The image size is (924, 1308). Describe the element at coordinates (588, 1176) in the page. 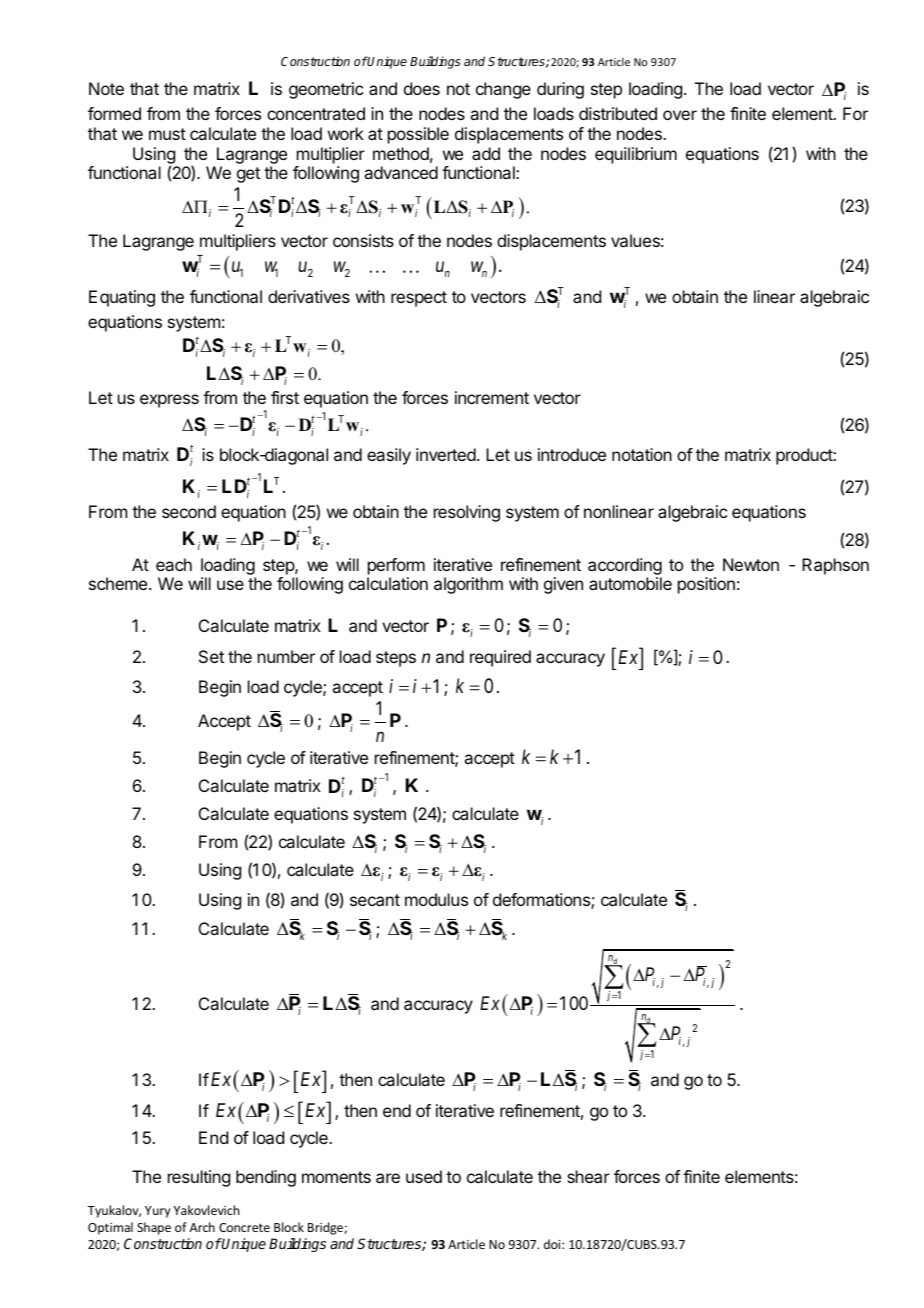

I see `shear` at that location.
